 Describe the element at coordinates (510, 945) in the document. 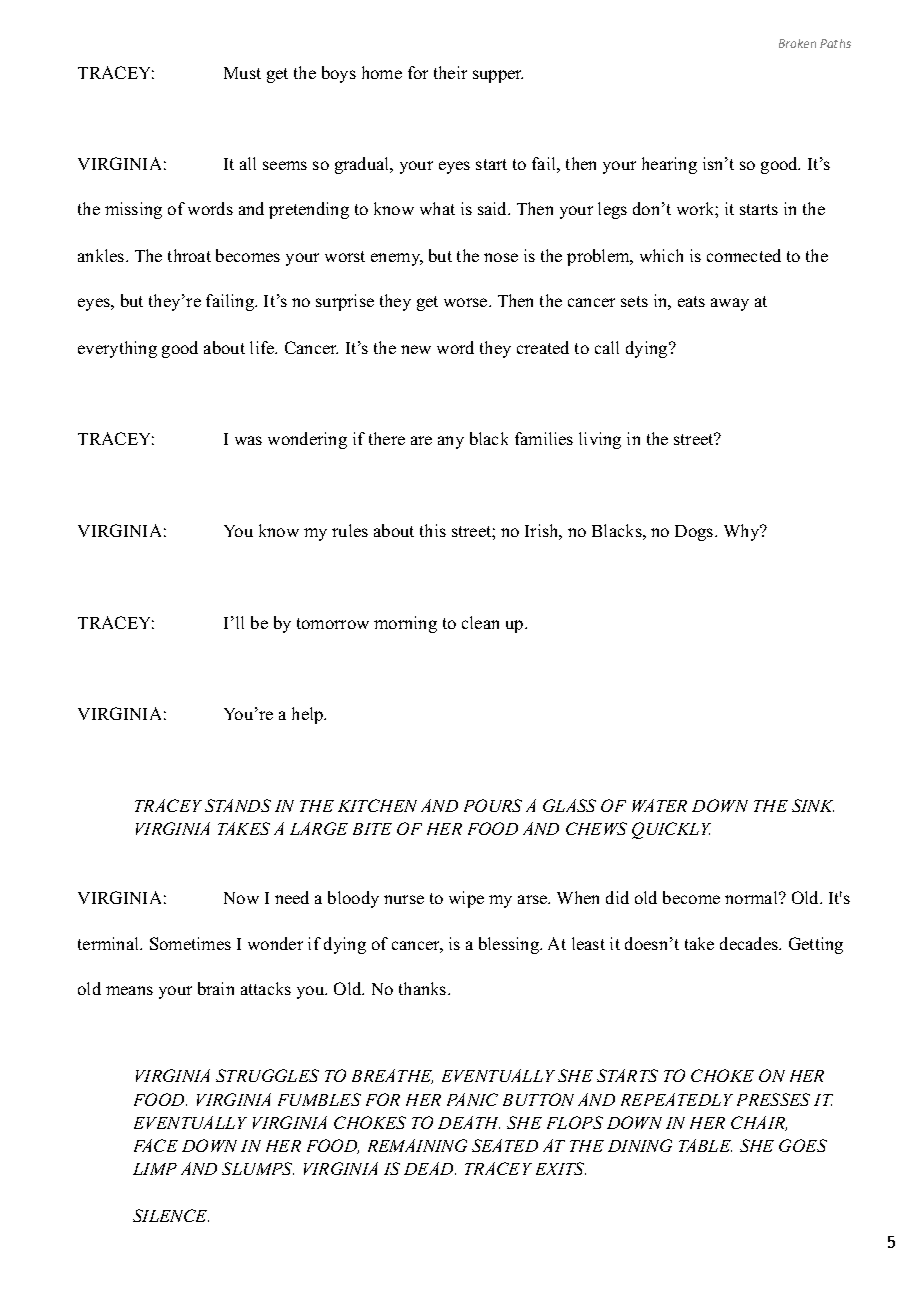

I see `blessing` at that location.
